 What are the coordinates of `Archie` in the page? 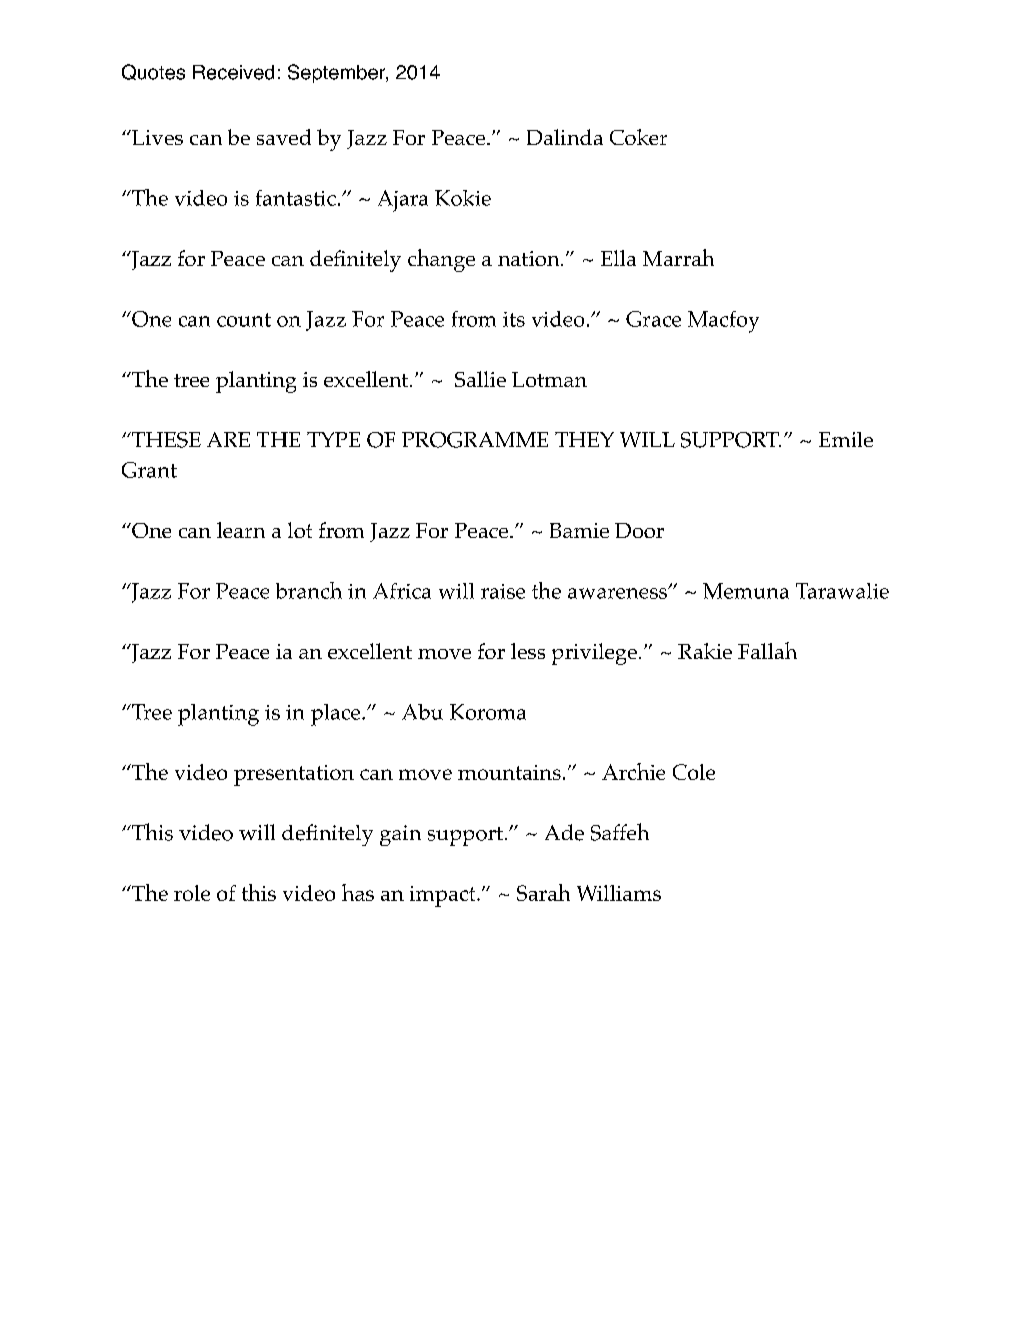 It's located at (633, 771).
